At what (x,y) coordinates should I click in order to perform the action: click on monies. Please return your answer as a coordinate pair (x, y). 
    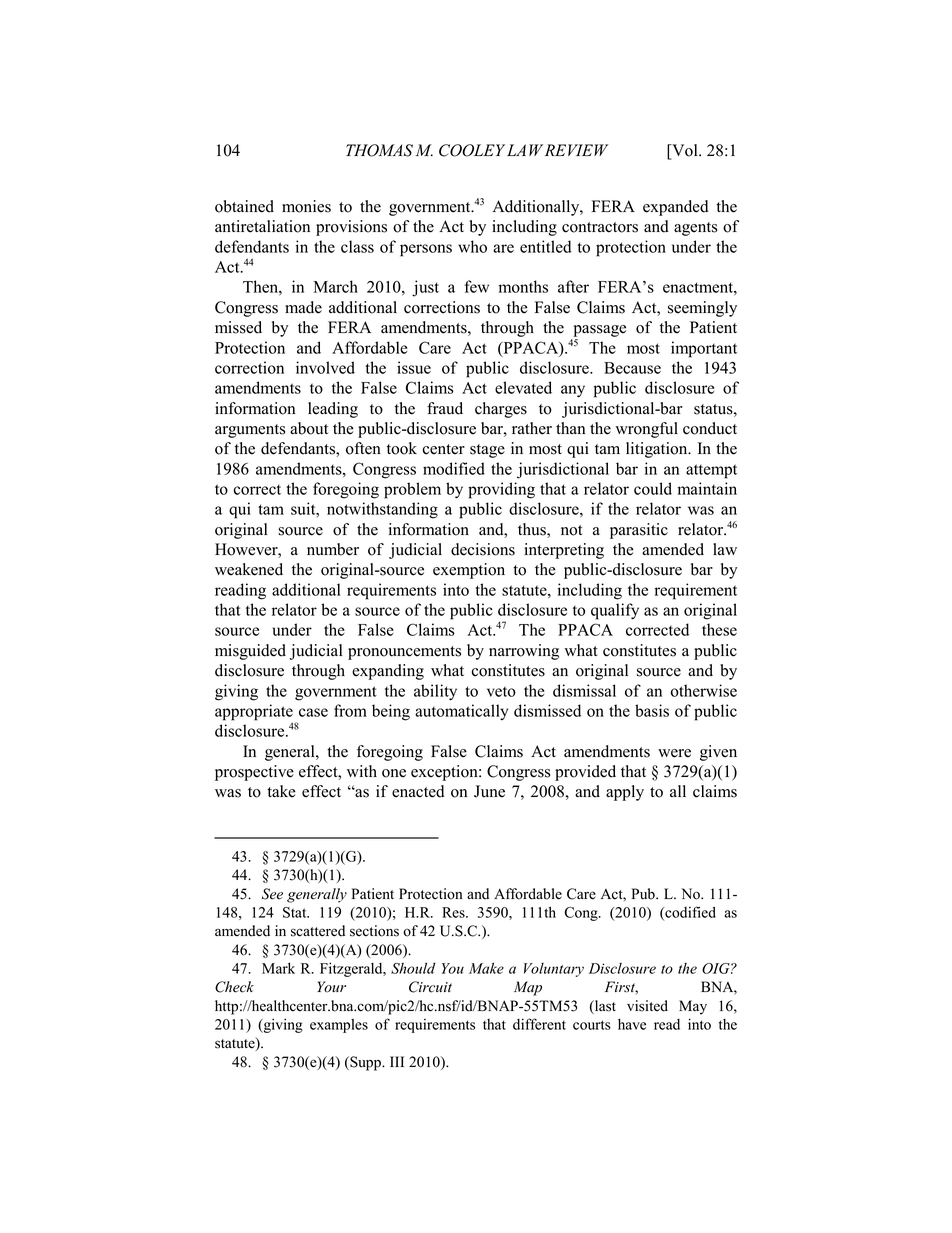
    Looking at the image, I should click on (306, 206).
